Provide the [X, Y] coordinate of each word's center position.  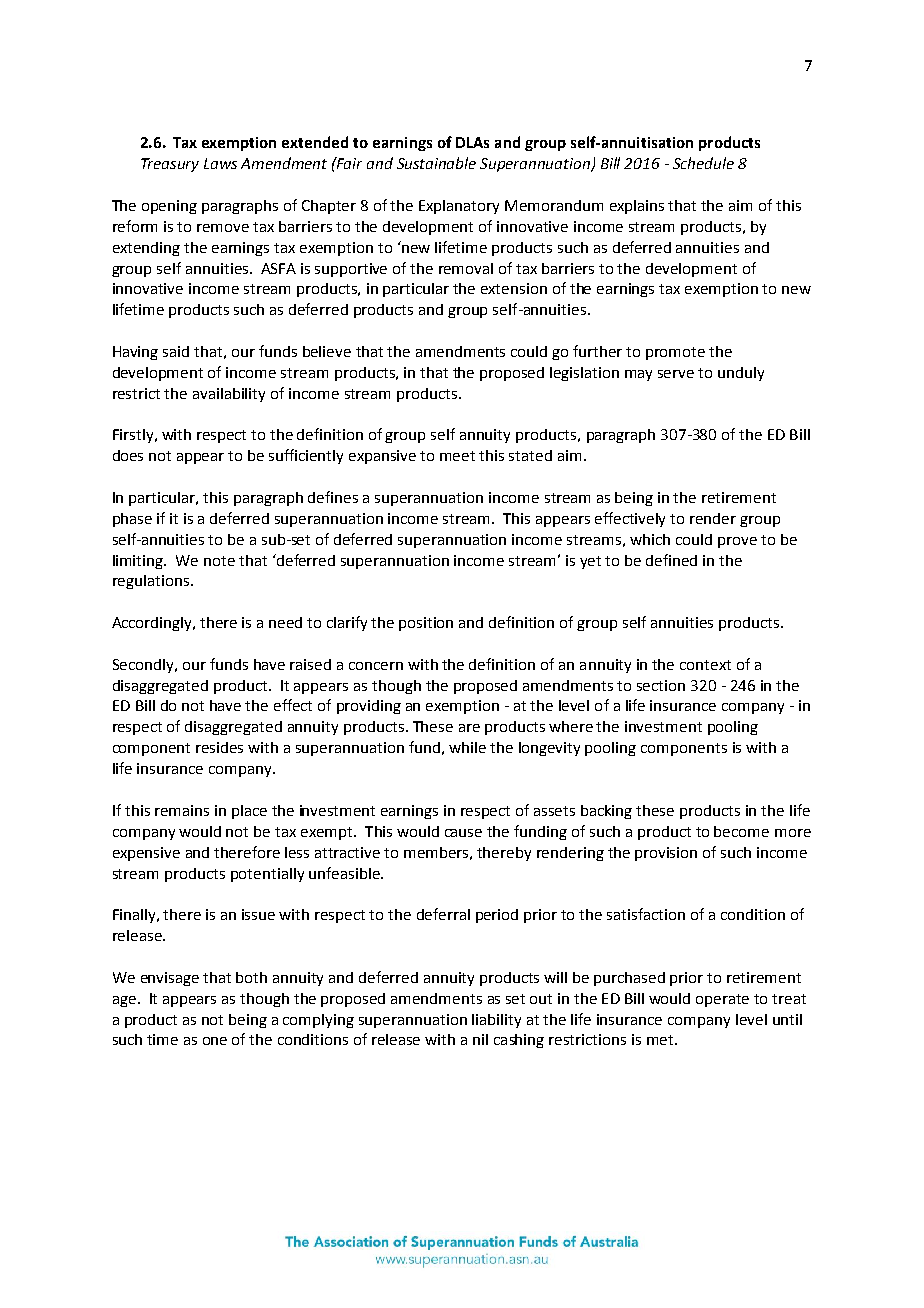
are [469, 728]
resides [219, 747]
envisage [170, 979]
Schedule [703, 163]
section [661, 685]
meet [457, 456]
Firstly [134, 436]
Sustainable [436, 163]
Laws [220, 163]
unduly [741, 374]
